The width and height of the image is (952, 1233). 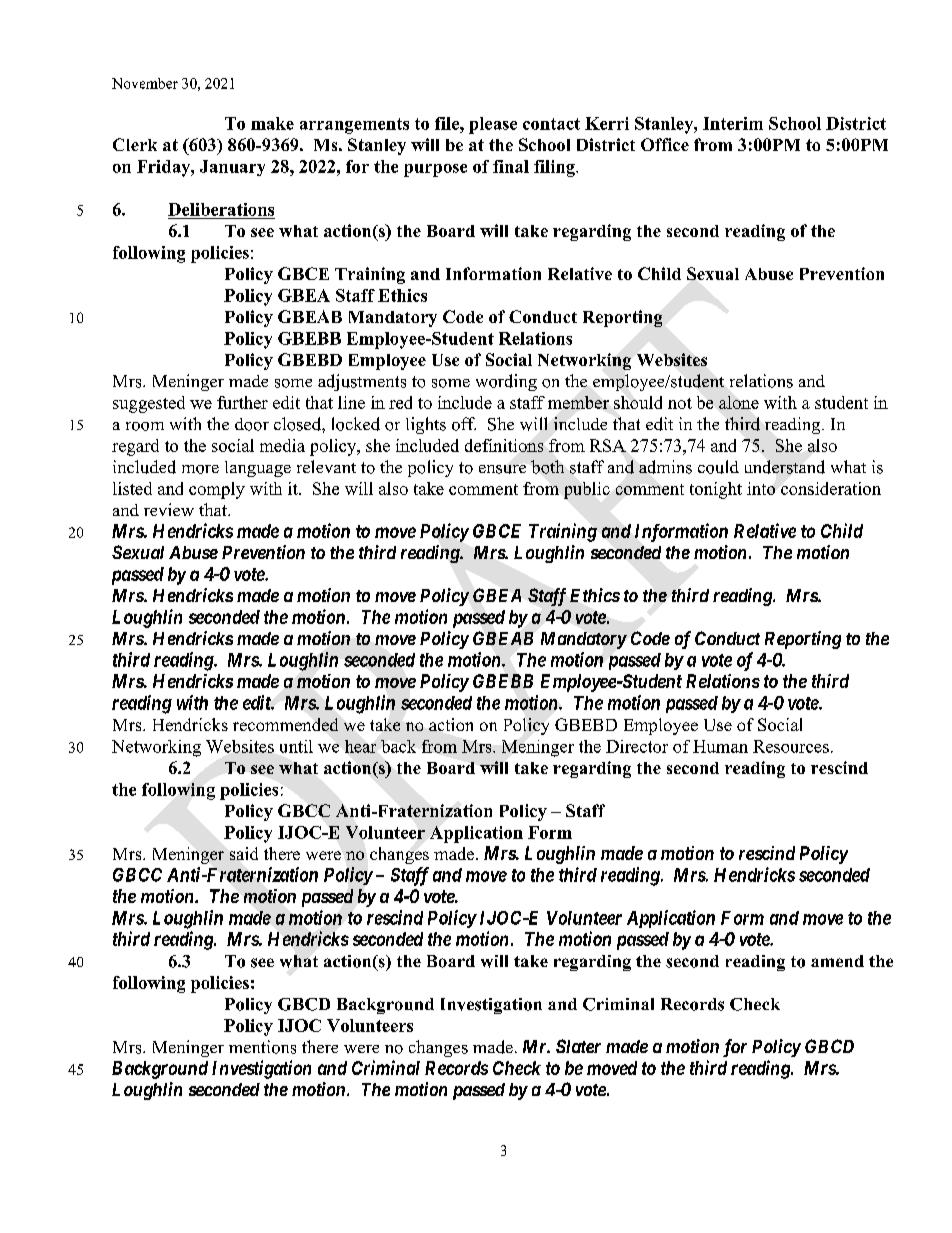 I want to click on Human, so click(x=720, y=746).
